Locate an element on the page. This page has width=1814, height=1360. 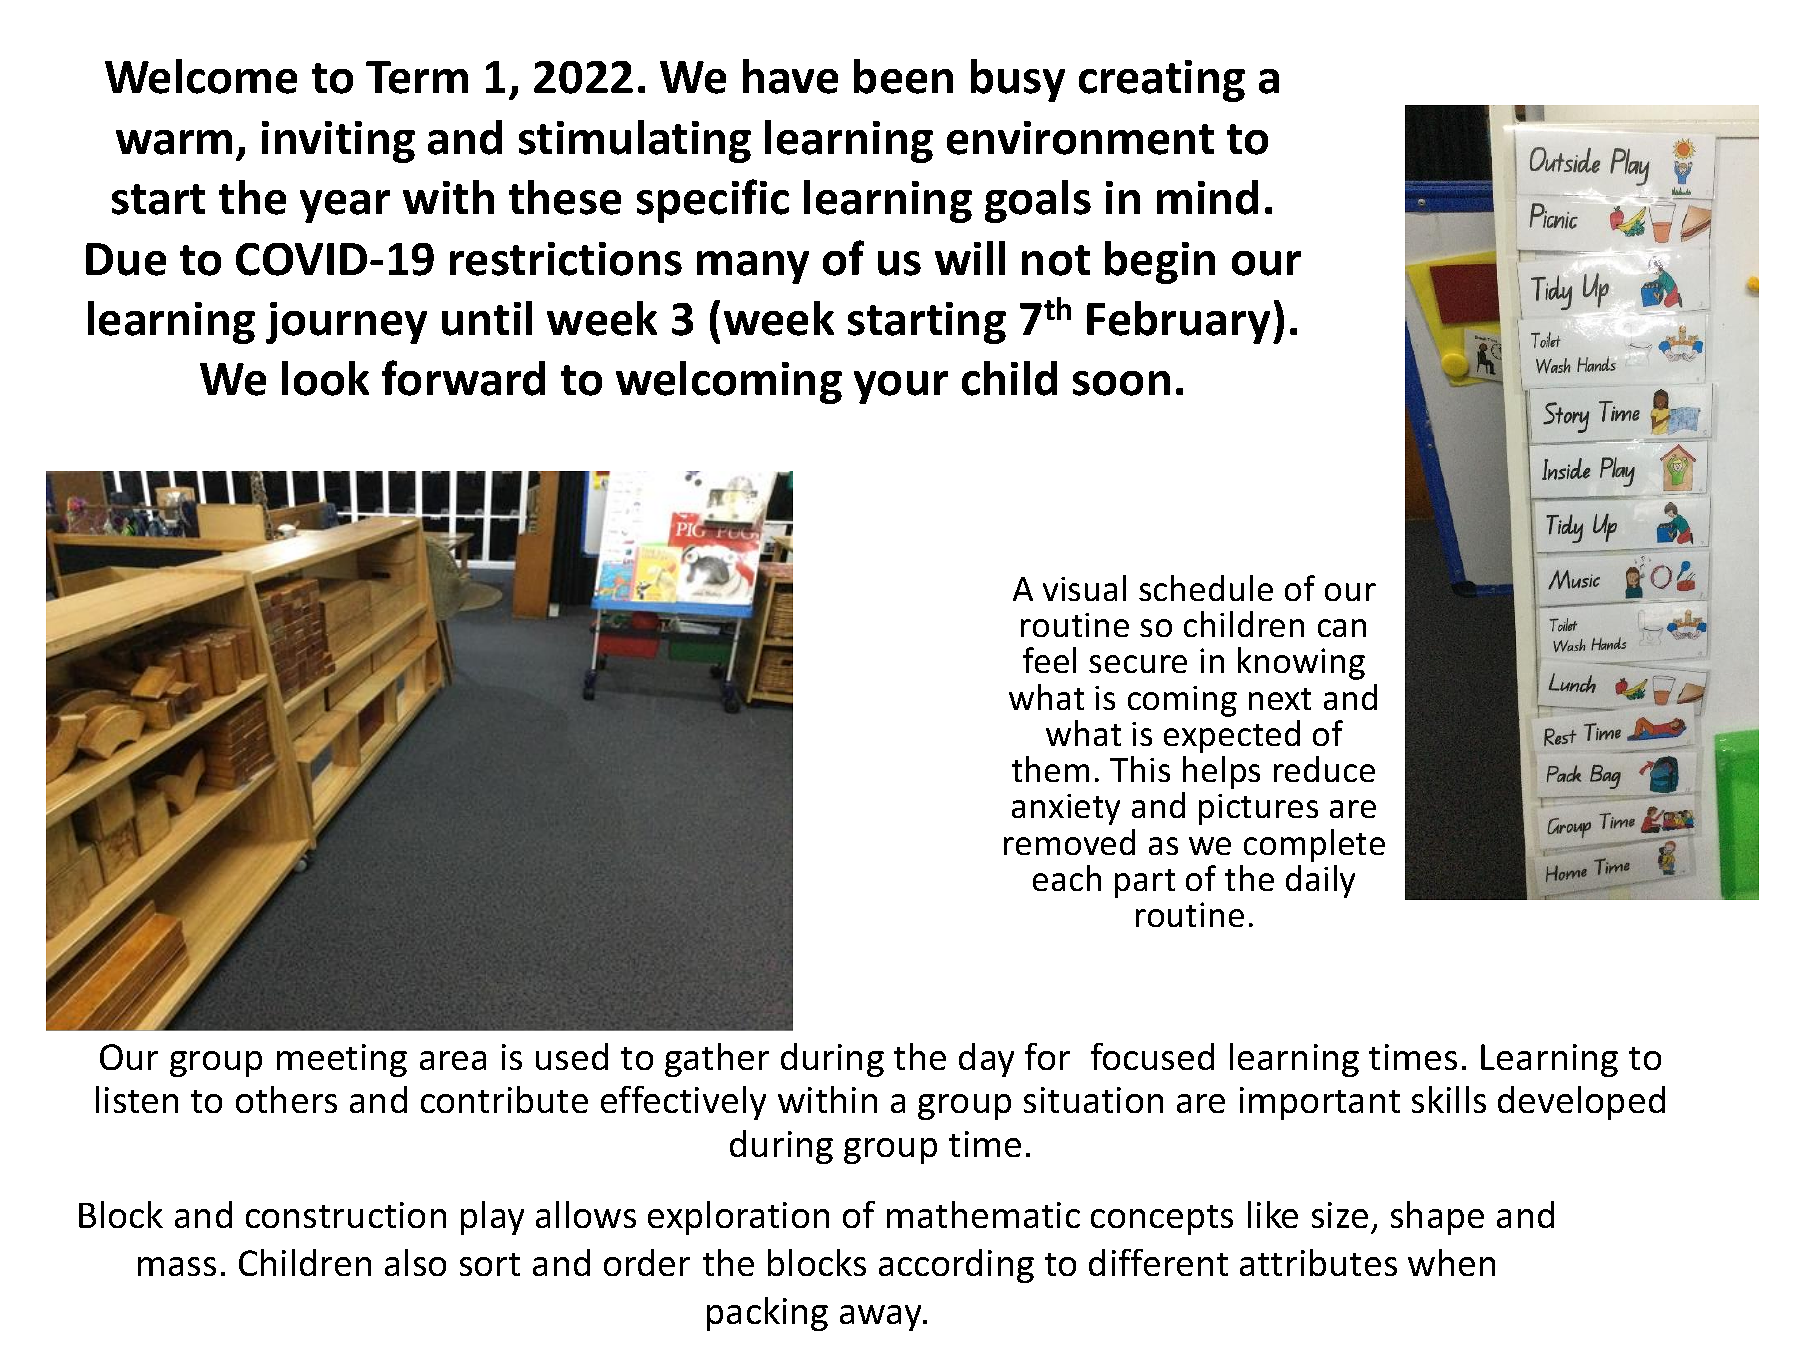
look is located at coordinates (325, 378).
